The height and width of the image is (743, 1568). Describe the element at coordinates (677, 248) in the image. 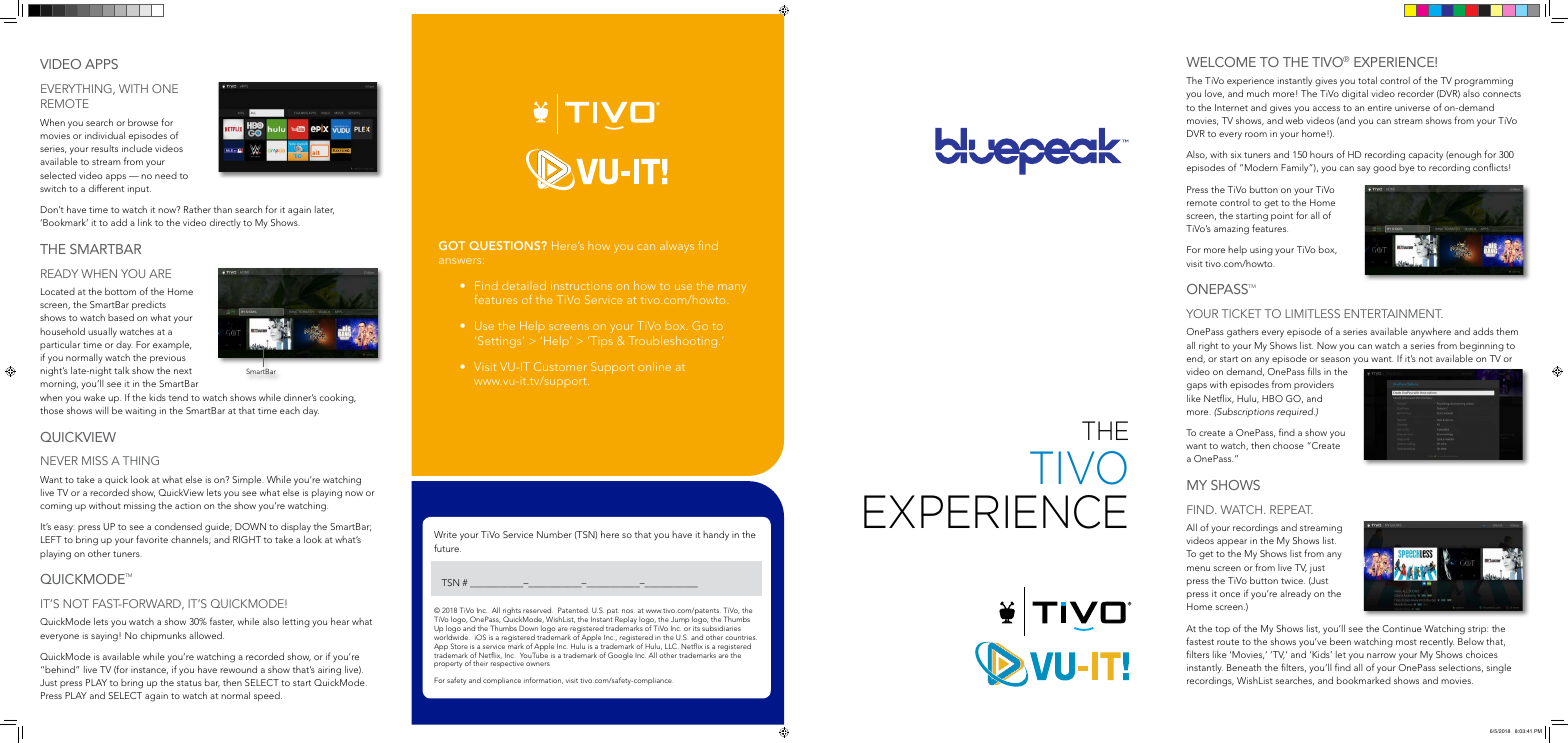

I see `always` at that location.
